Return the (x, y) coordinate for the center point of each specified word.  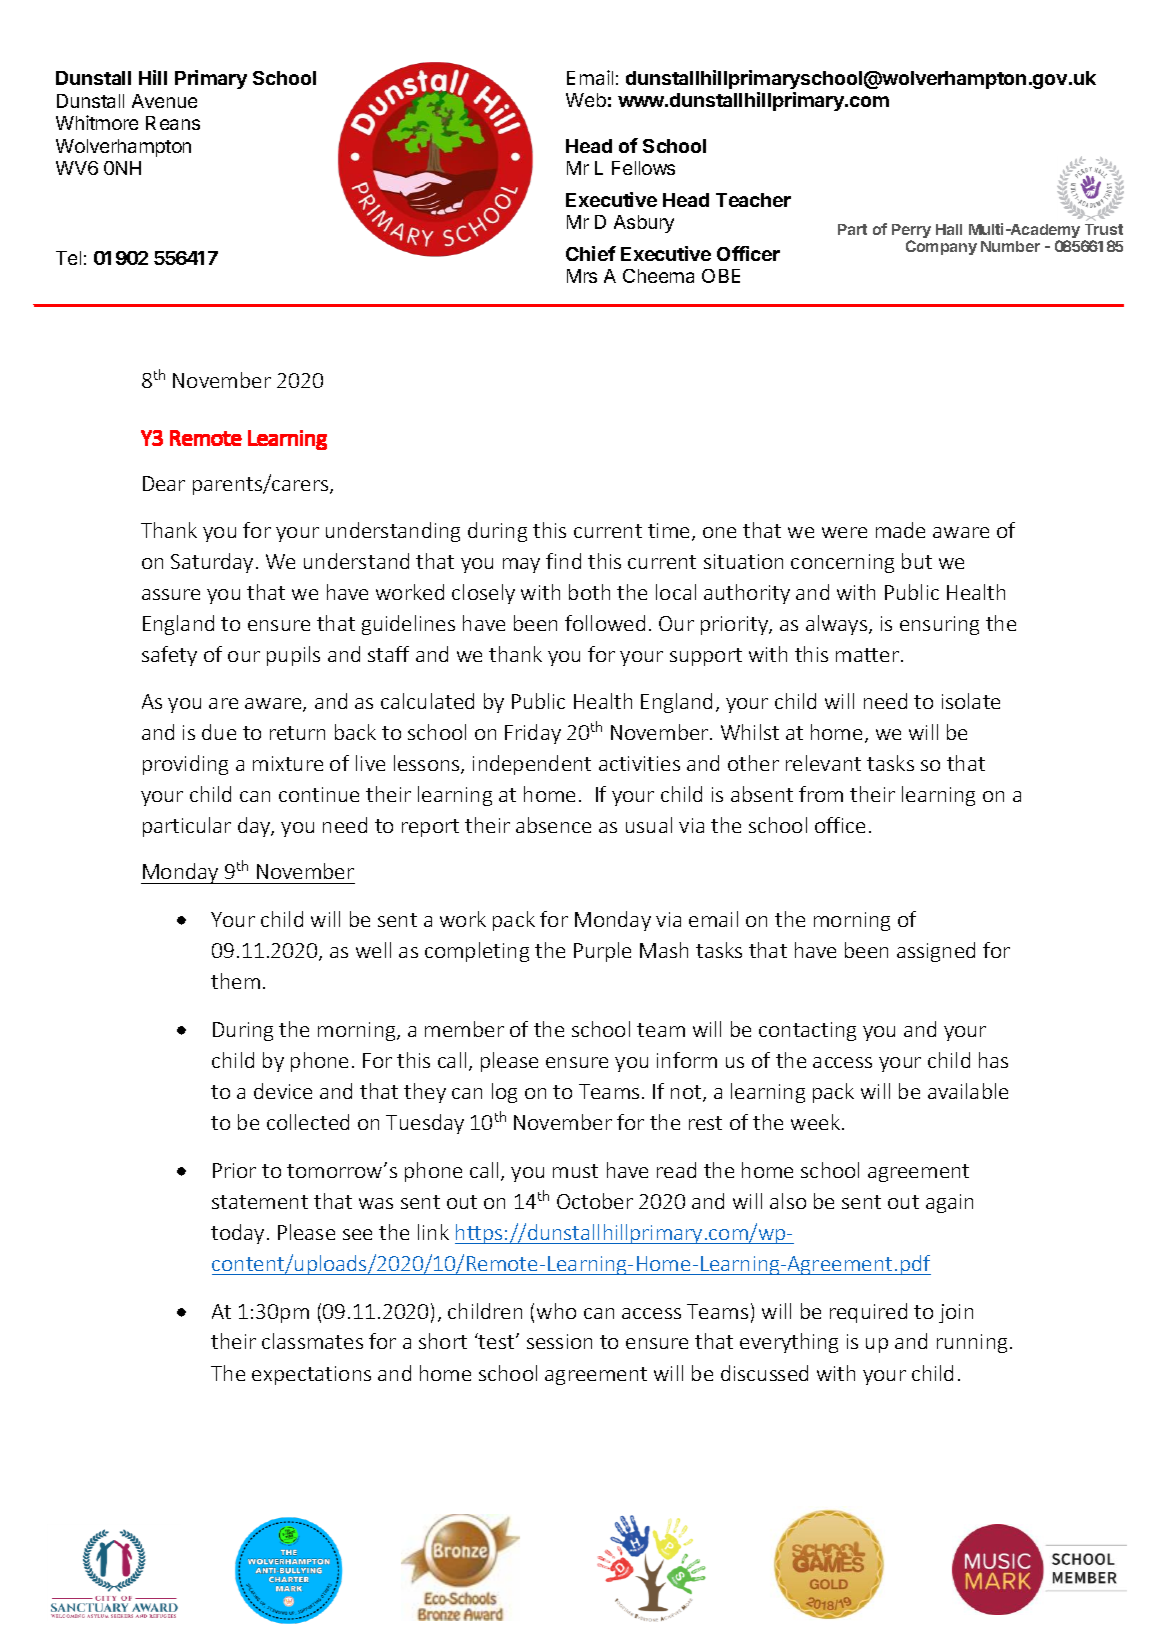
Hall (949, 229)
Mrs (582, 276)
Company (941, 247)
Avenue (164, 101)
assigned (936, 952)
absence (553, 825)
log (504, 1093)
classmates (312, 1341)
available (968, 1091)
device (283, 1091)
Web (586, 100)
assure (171, 594)
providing (185, 765)
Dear (164, 483)
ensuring (939, 625)
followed (605, 623)
